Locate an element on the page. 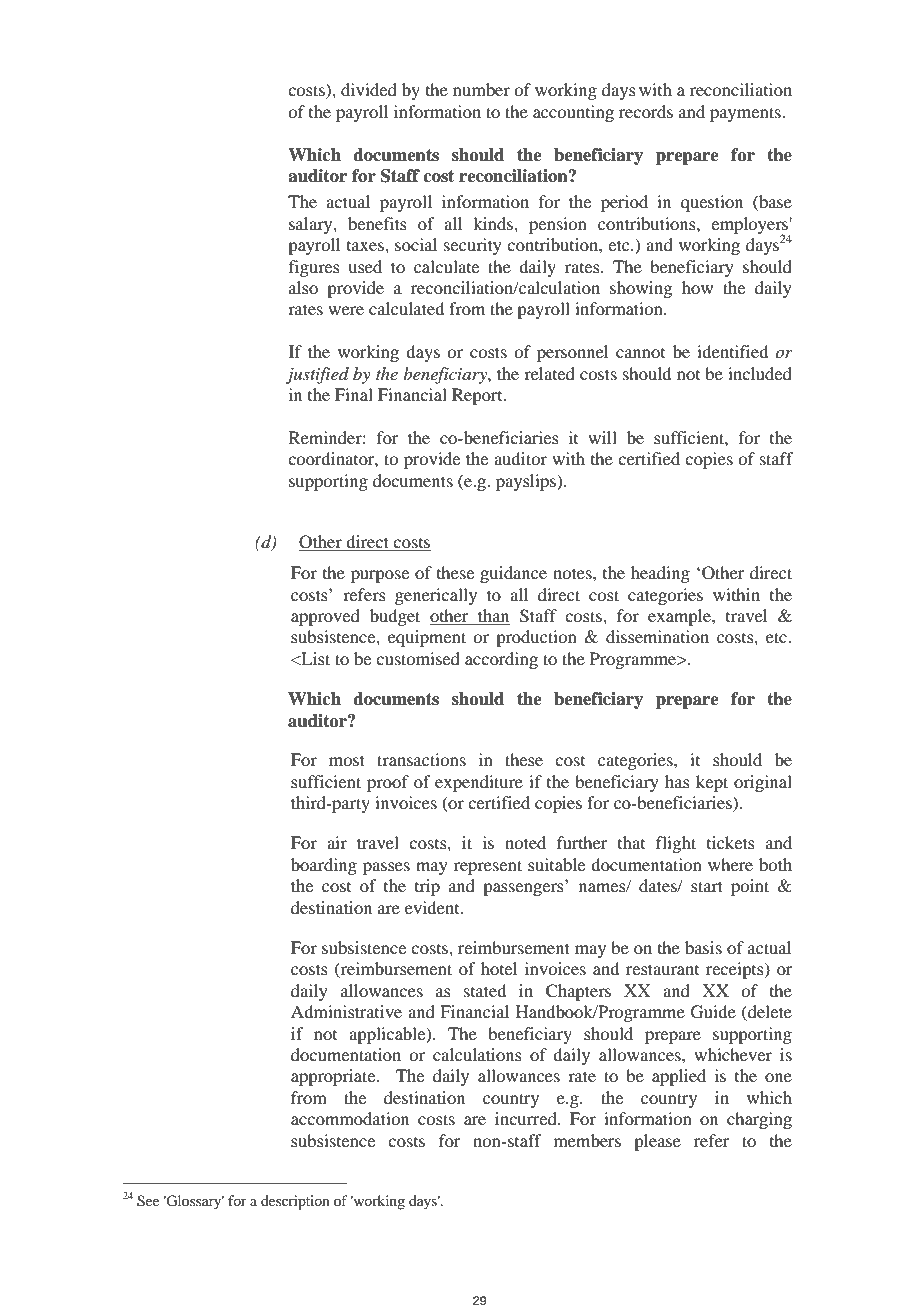 The height and width of the page is (1308, 924). identified is located at coordinates (732, 351).
